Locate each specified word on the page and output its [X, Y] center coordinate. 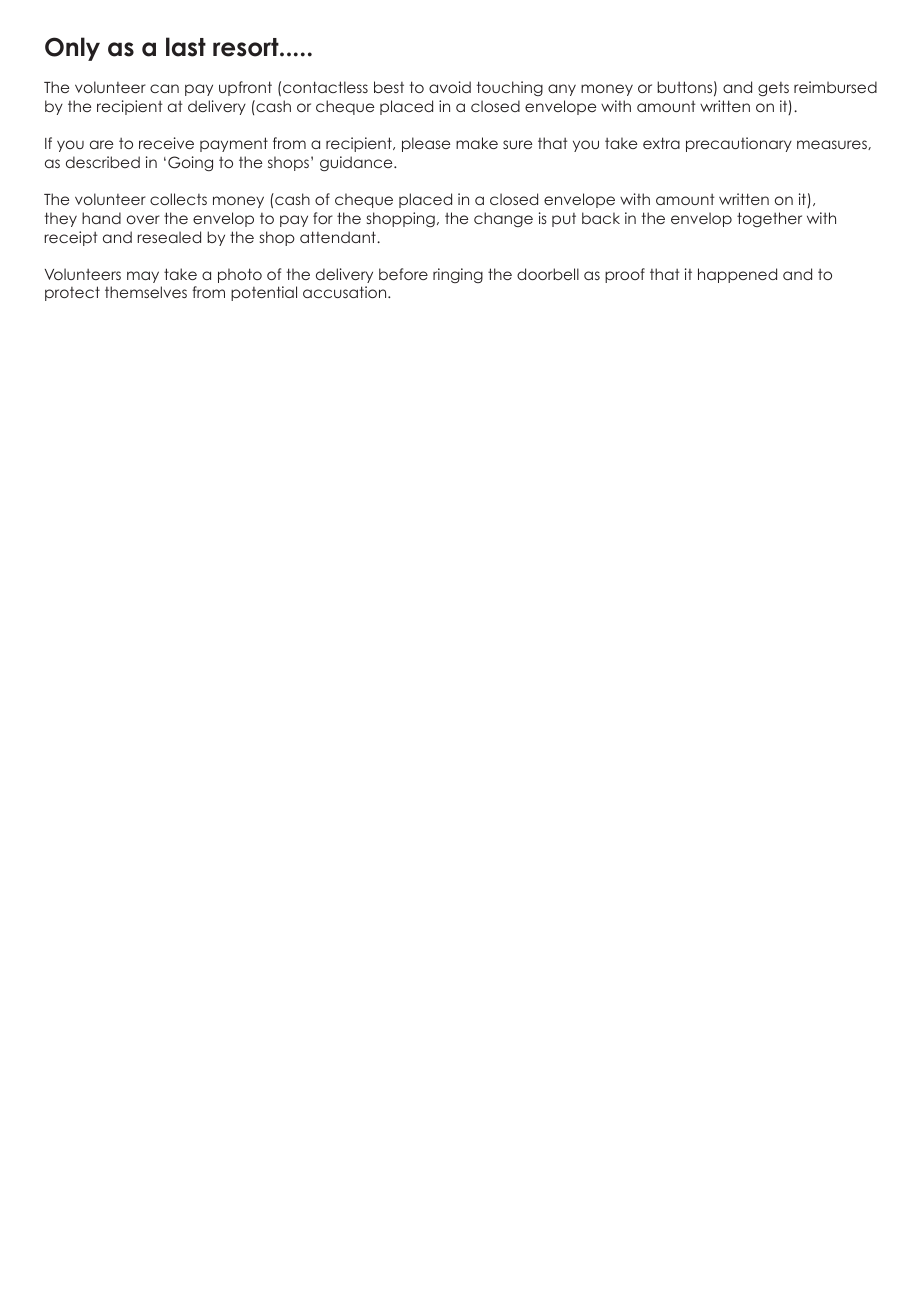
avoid [450, 87]
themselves [146, 292]
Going [190, 163]
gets [773, 89]
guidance [357, 163]
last [186, 47]
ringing [458, 275]
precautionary [739, 144]
